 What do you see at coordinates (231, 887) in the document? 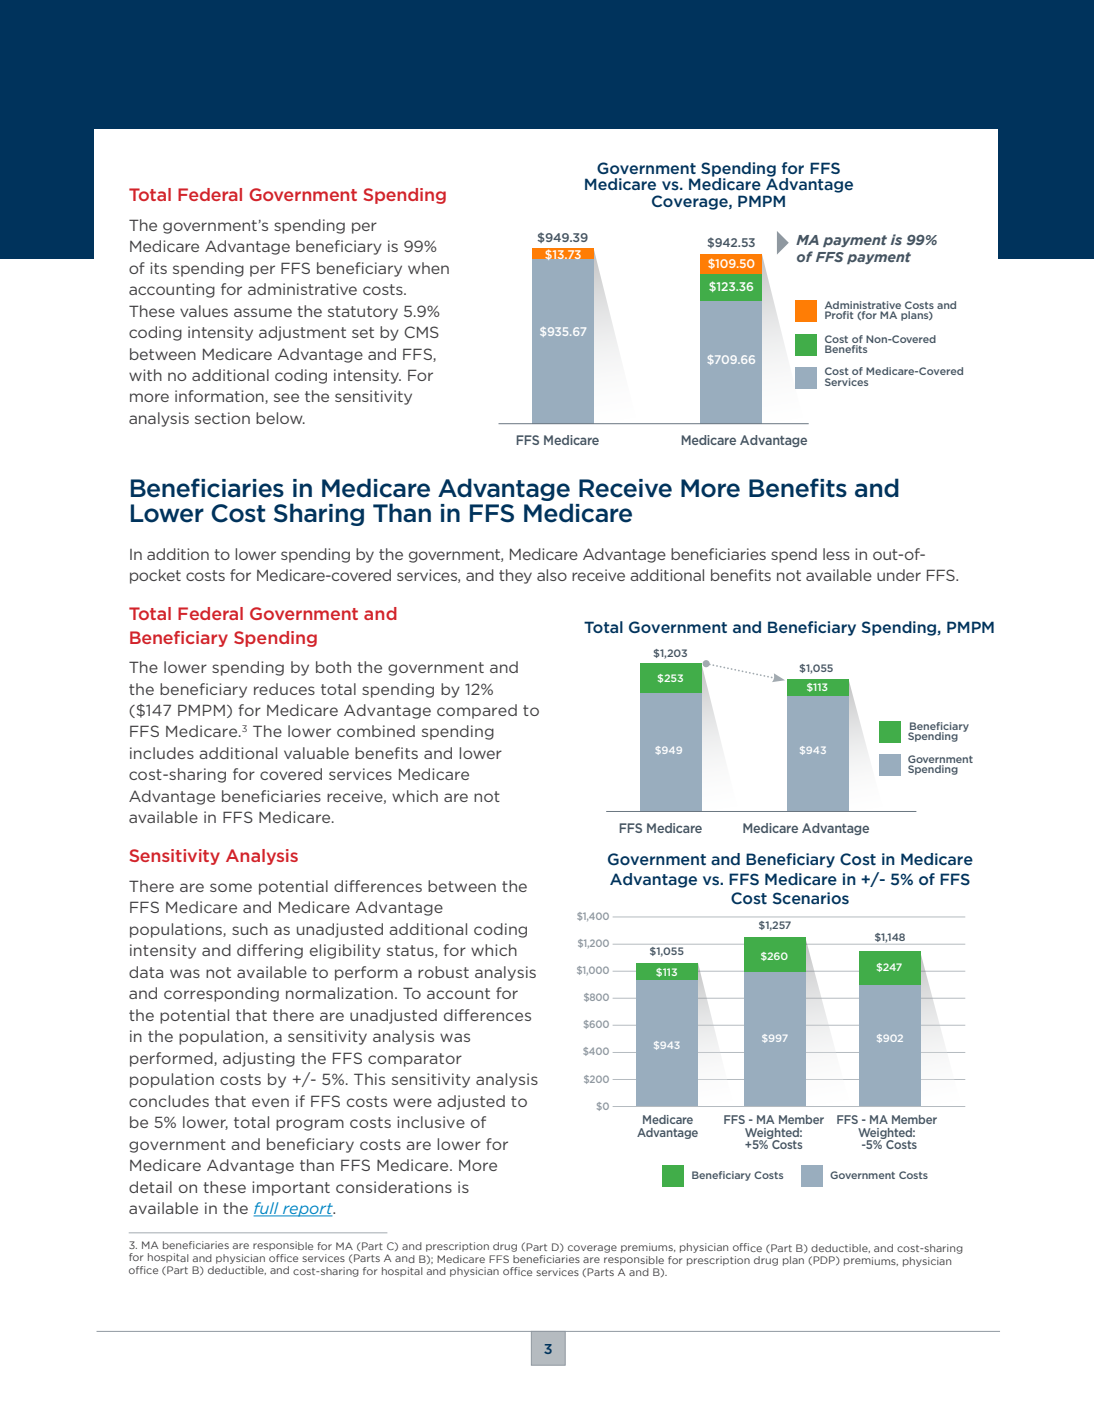
I see `some` at bounding box center [231, 887].
